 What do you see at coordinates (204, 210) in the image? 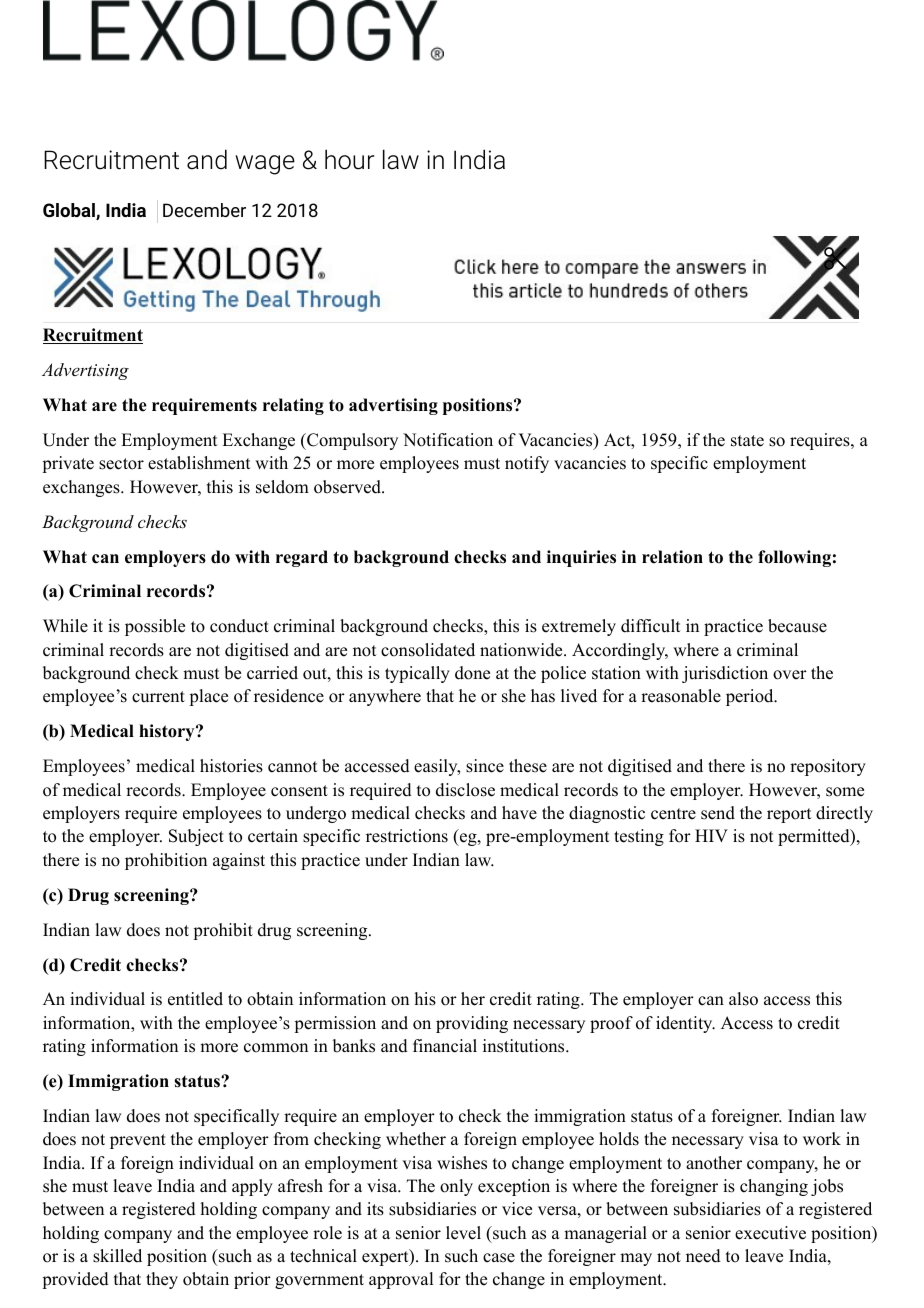
I see `December` at bounding box center [204, 210].
